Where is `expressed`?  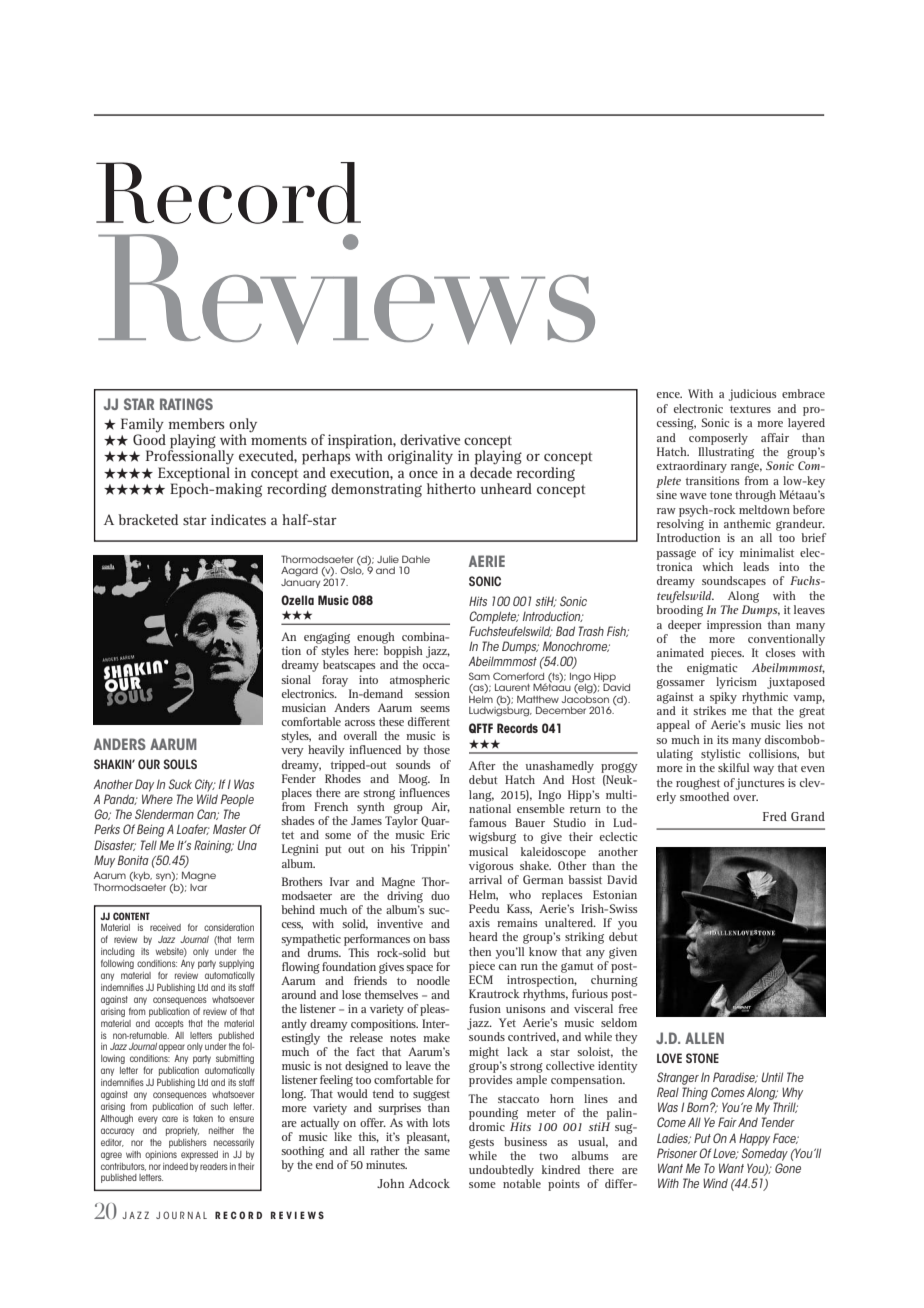
expressed is located at coordinates (199, 1155).
